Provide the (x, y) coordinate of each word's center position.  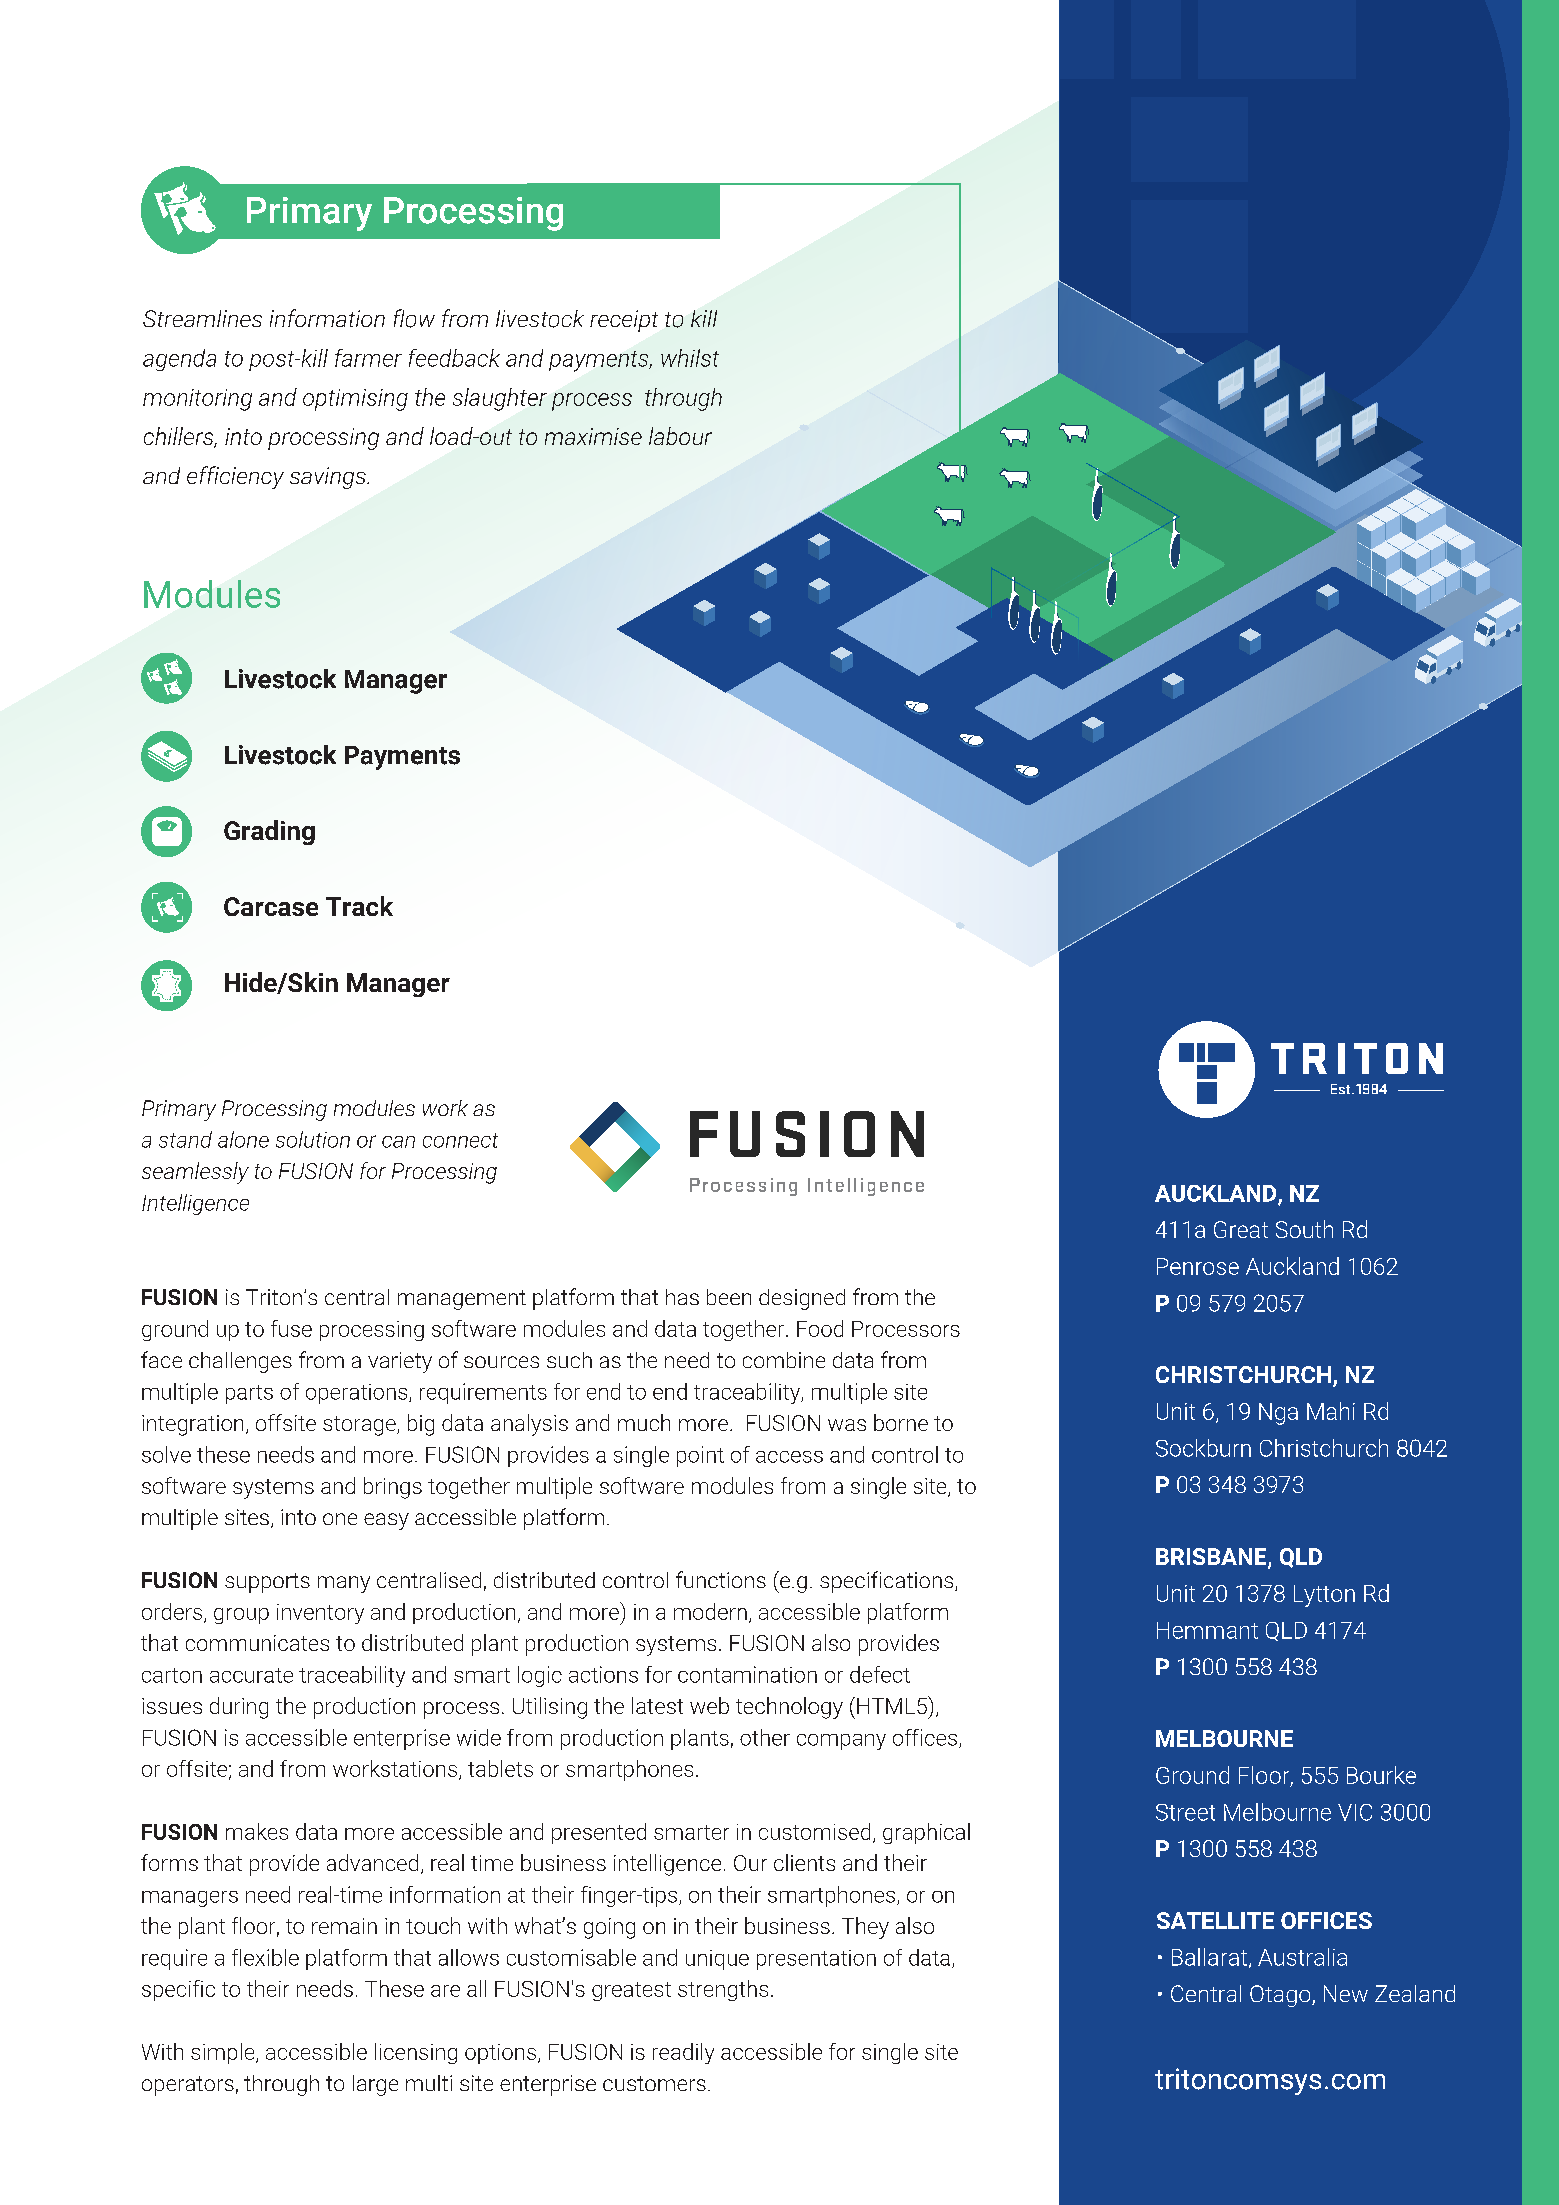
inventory (320, 1614)
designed (802, 1299)
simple (224, 2053)
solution (313, 1139)
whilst (690, 358)
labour (680, 436)
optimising (355, 400)
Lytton (1324, 1596)
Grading (269, 832)
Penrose (1198, 1266)
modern (710, 1611)
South (1304, 1229)
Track (359, 906)
